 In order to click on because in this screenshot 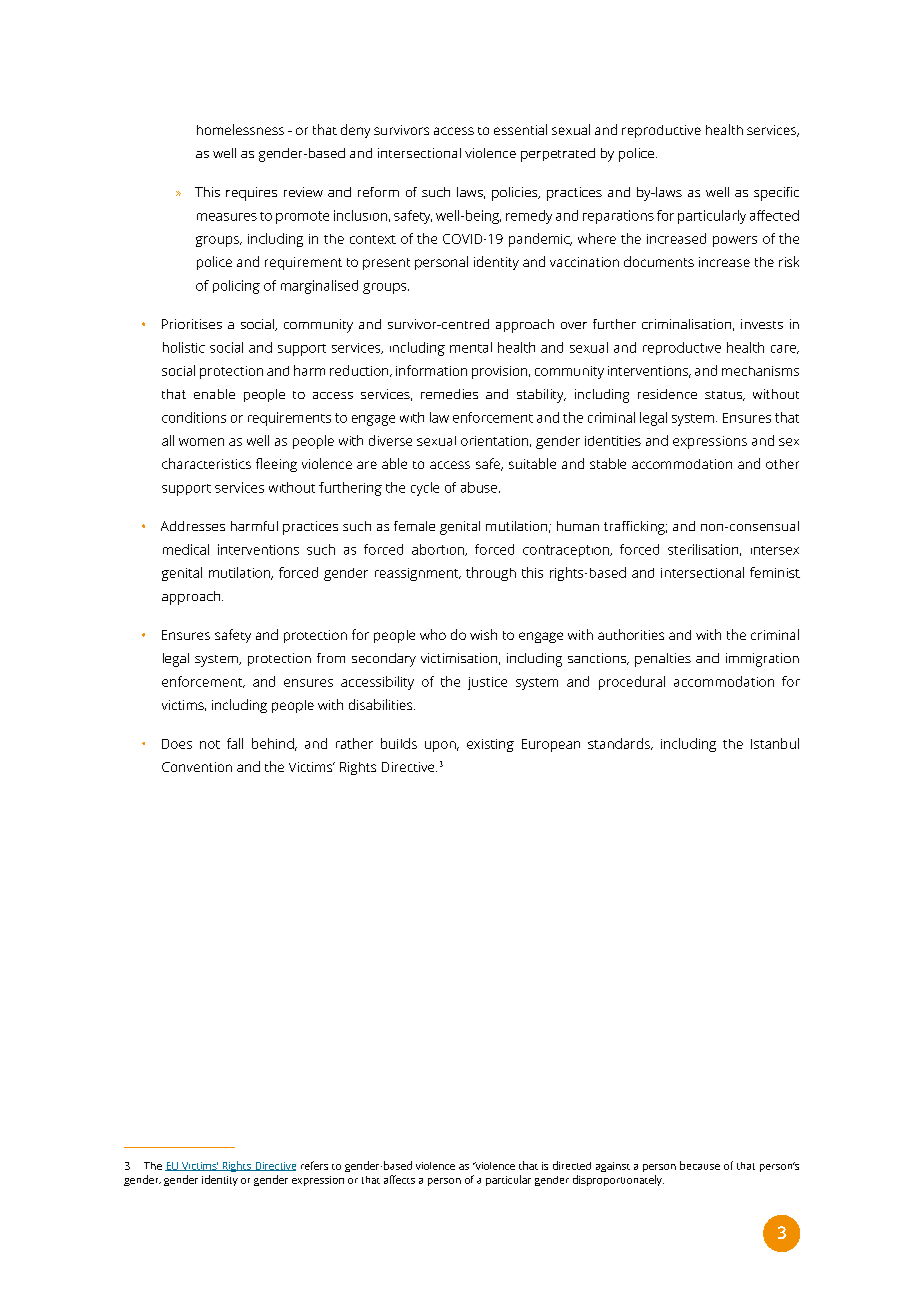, I will do `click(700, 1165)`.
